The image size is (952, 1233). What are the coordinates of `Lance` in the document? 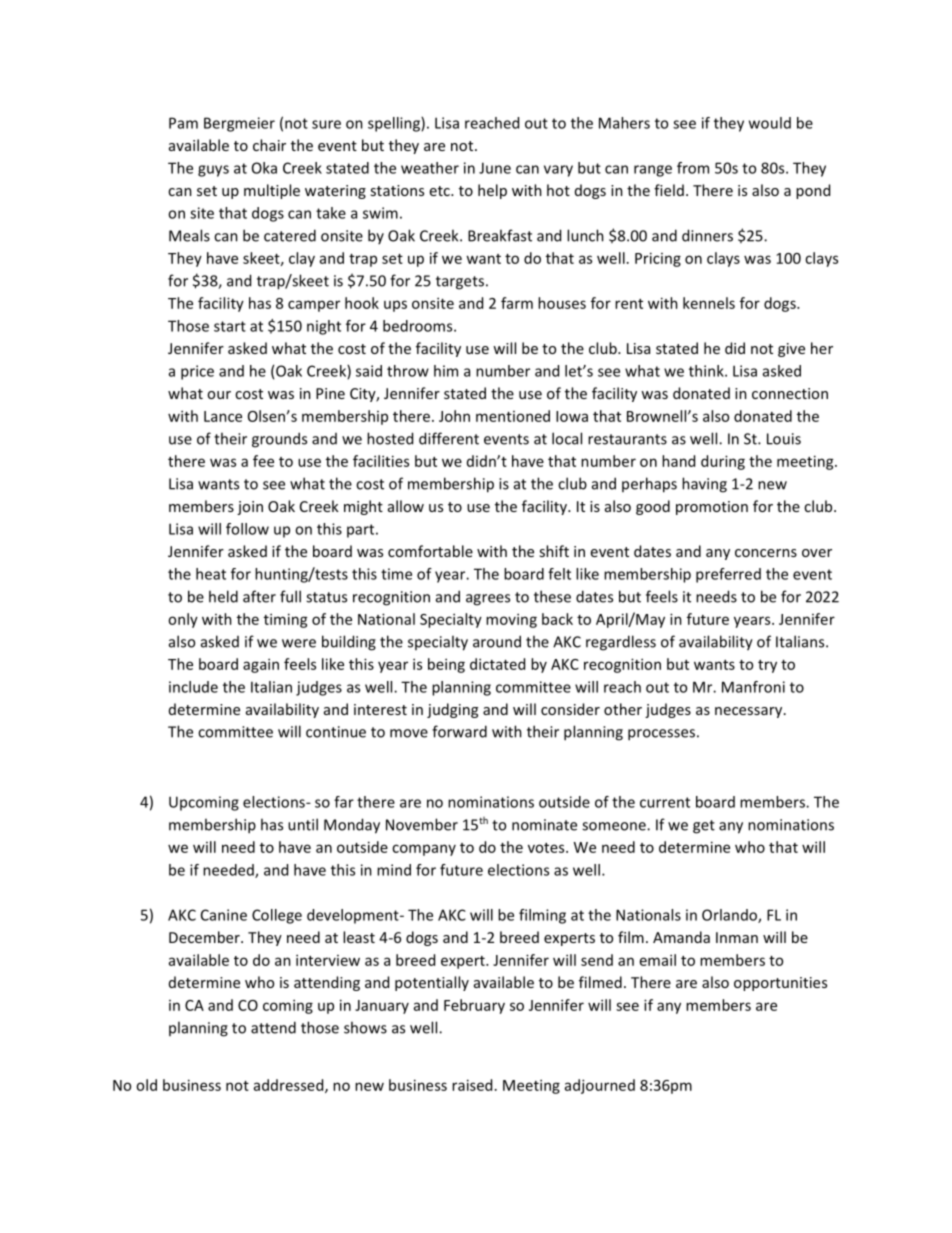 It's located at (223, 416).
